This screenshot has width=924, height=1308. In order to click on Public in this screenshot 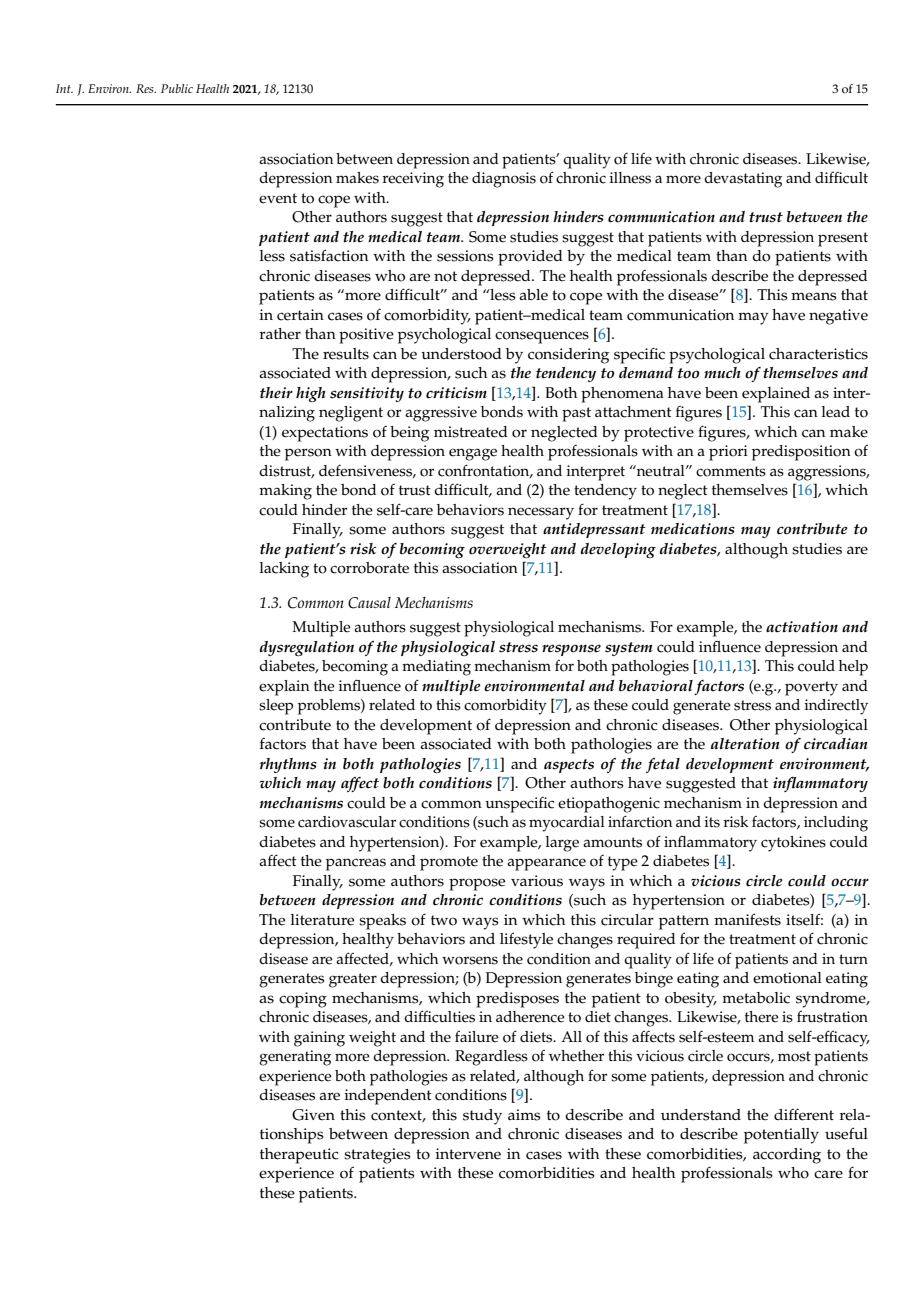, I will do `click(177, 88)`.
